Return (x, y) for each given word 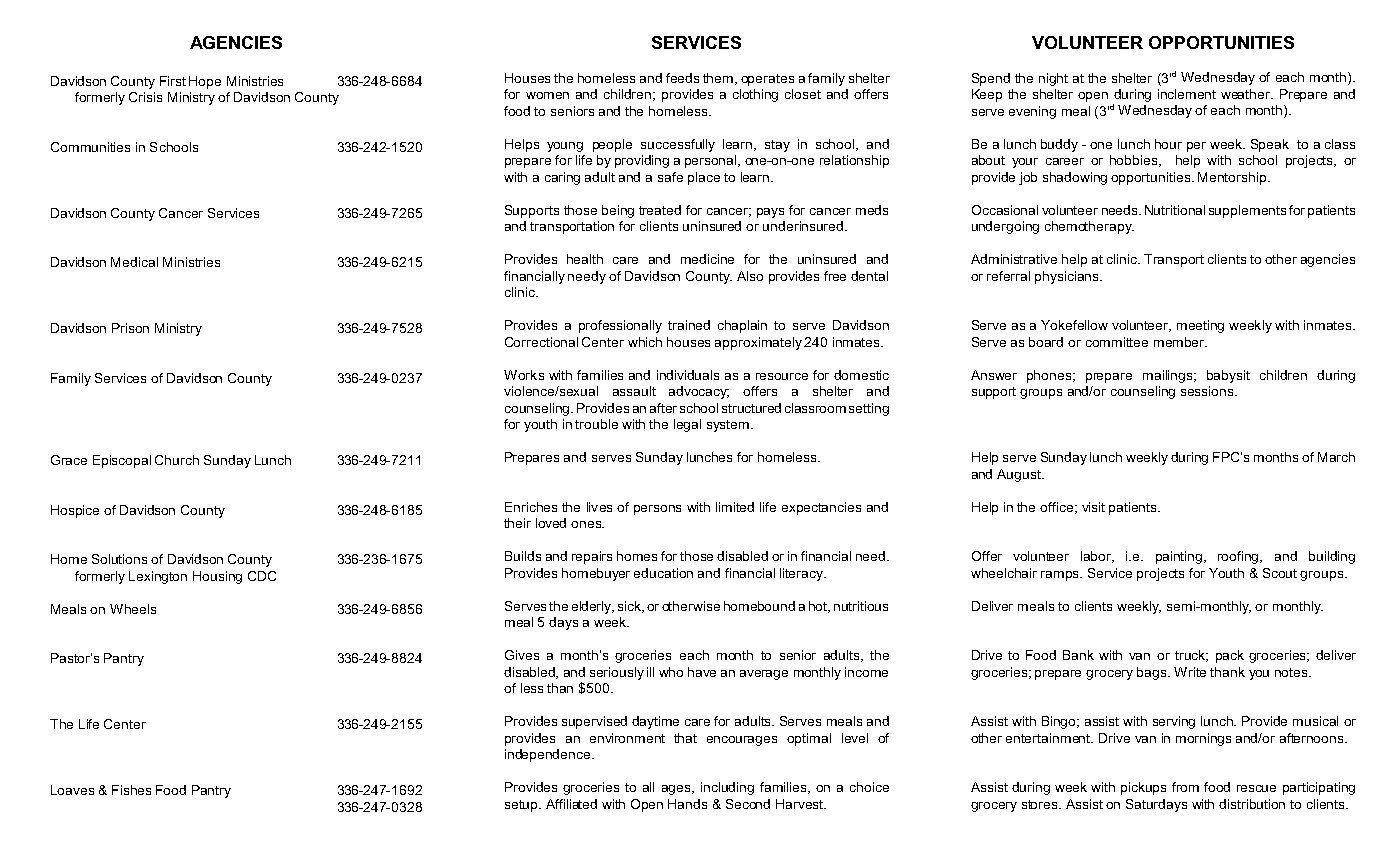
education (663, 573)
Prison (130, 328)
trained (689, 325)
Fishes (131, 790)
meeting (1200, 326)
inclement (1187, 94)
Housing (217, 577)
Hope (205, 82)
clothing (755, 95)
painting (1179, 557)
